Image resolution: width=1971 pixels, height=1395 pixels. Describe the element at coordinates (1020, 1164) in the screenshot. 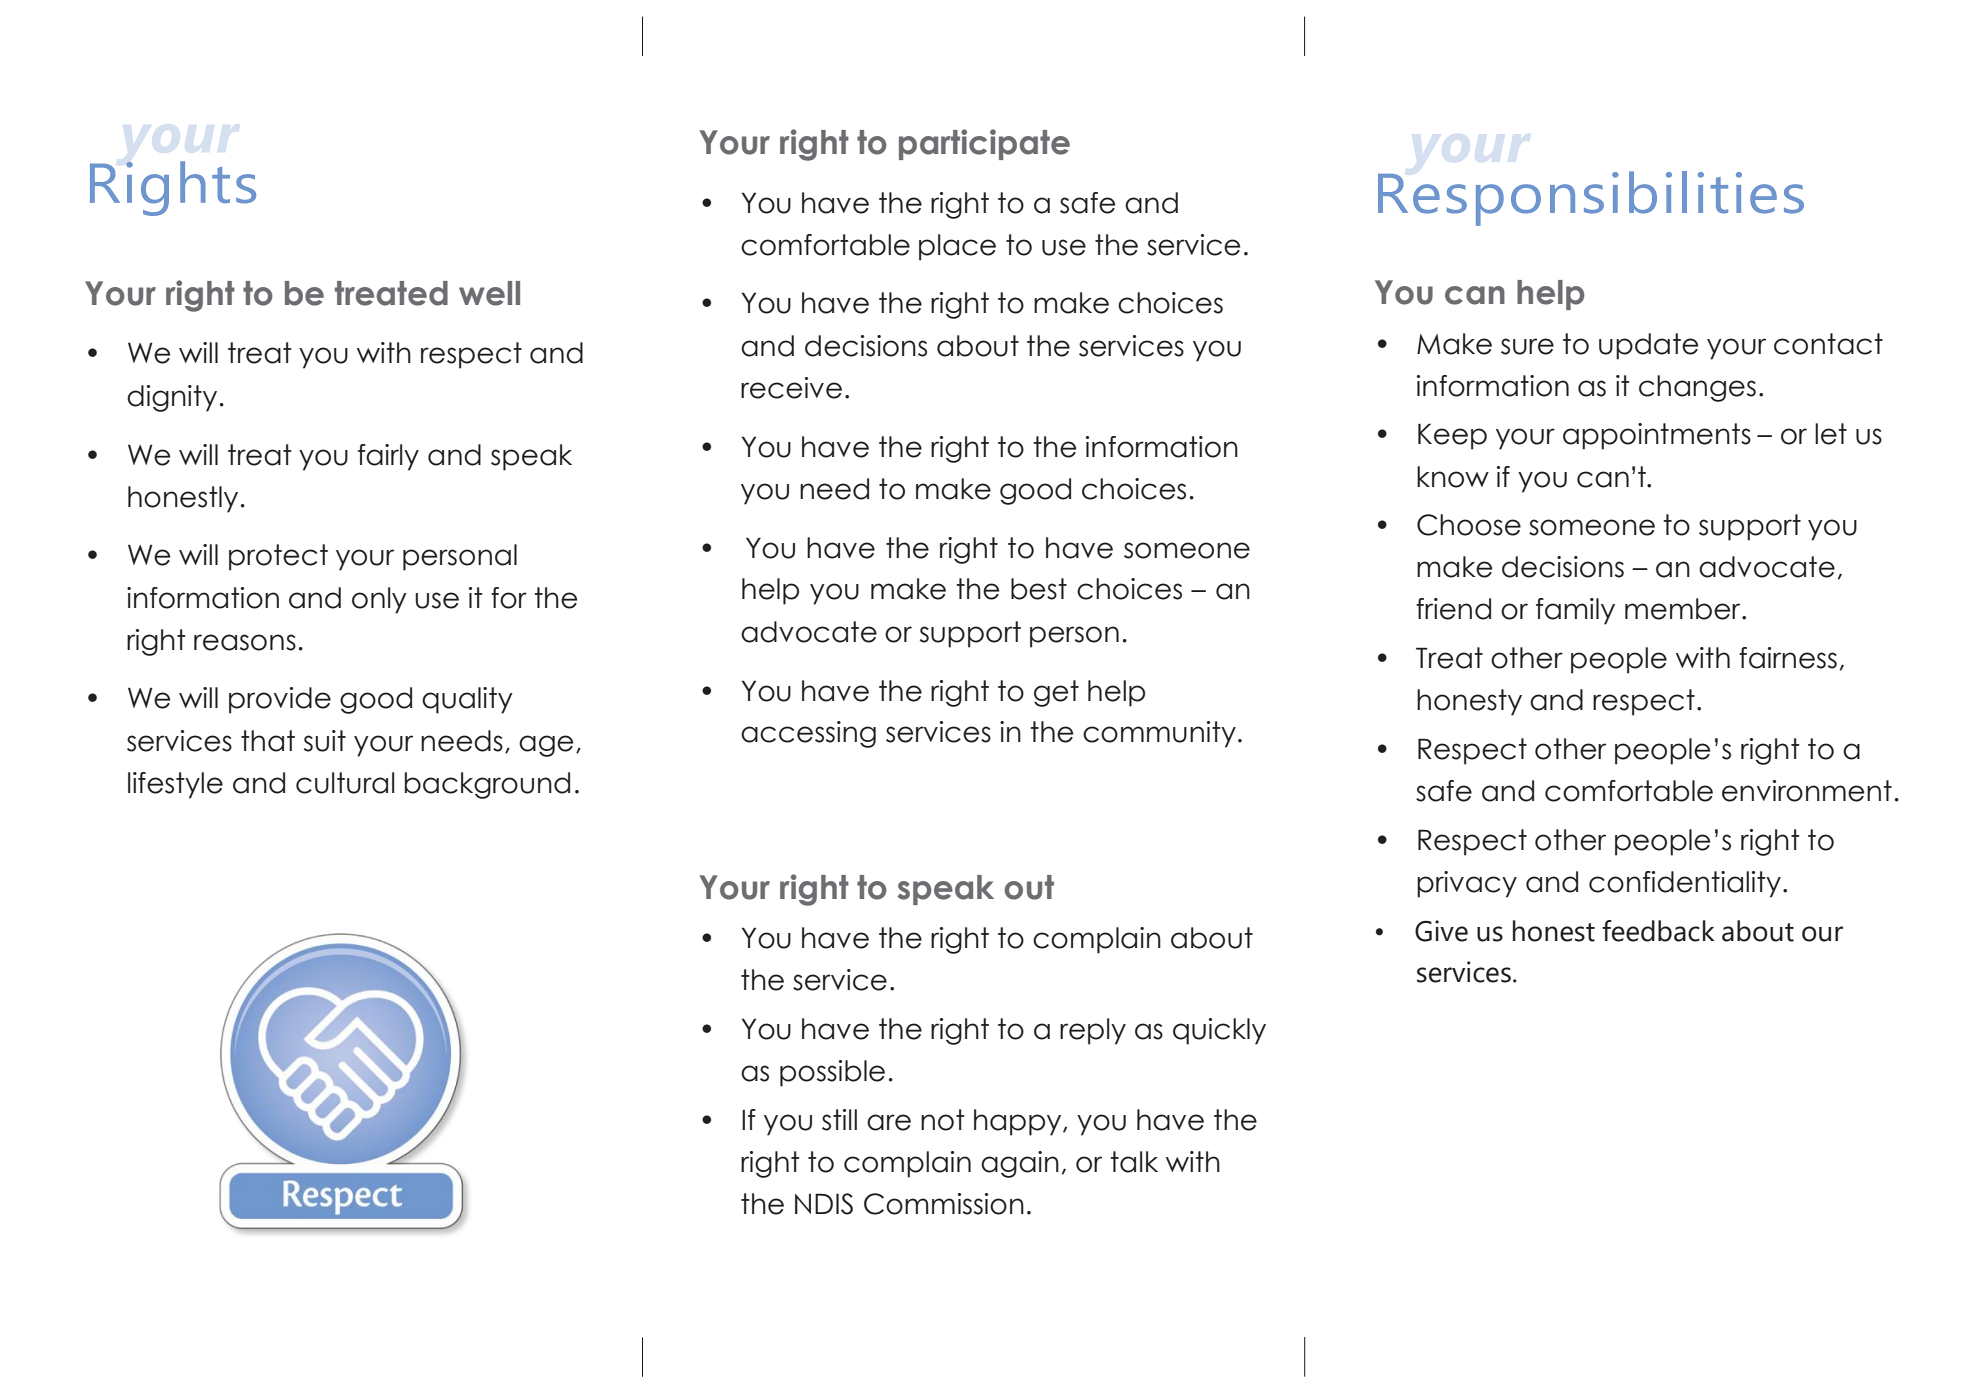

I see `again` at that location.
